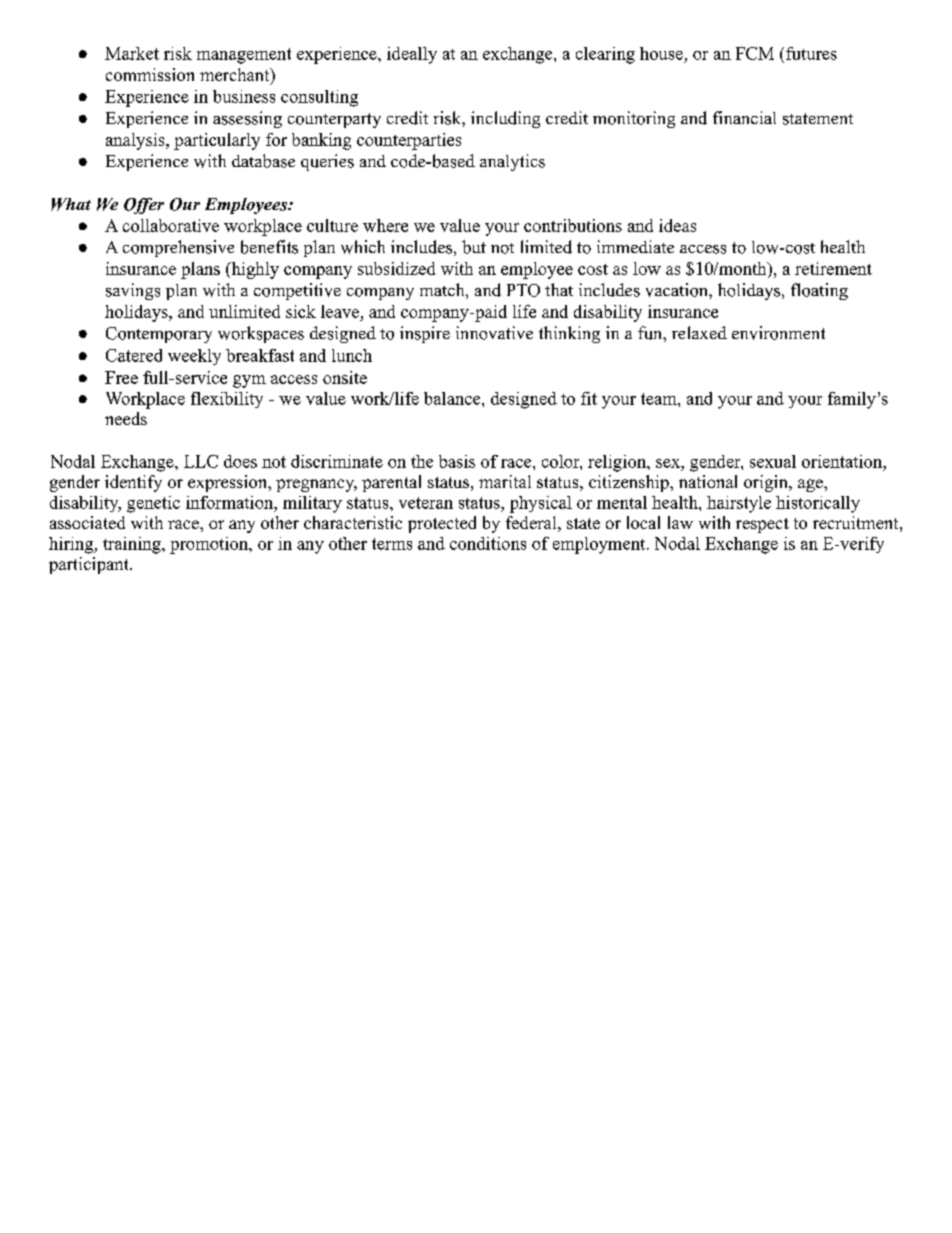  I want to click on training, so click(133, 545).
